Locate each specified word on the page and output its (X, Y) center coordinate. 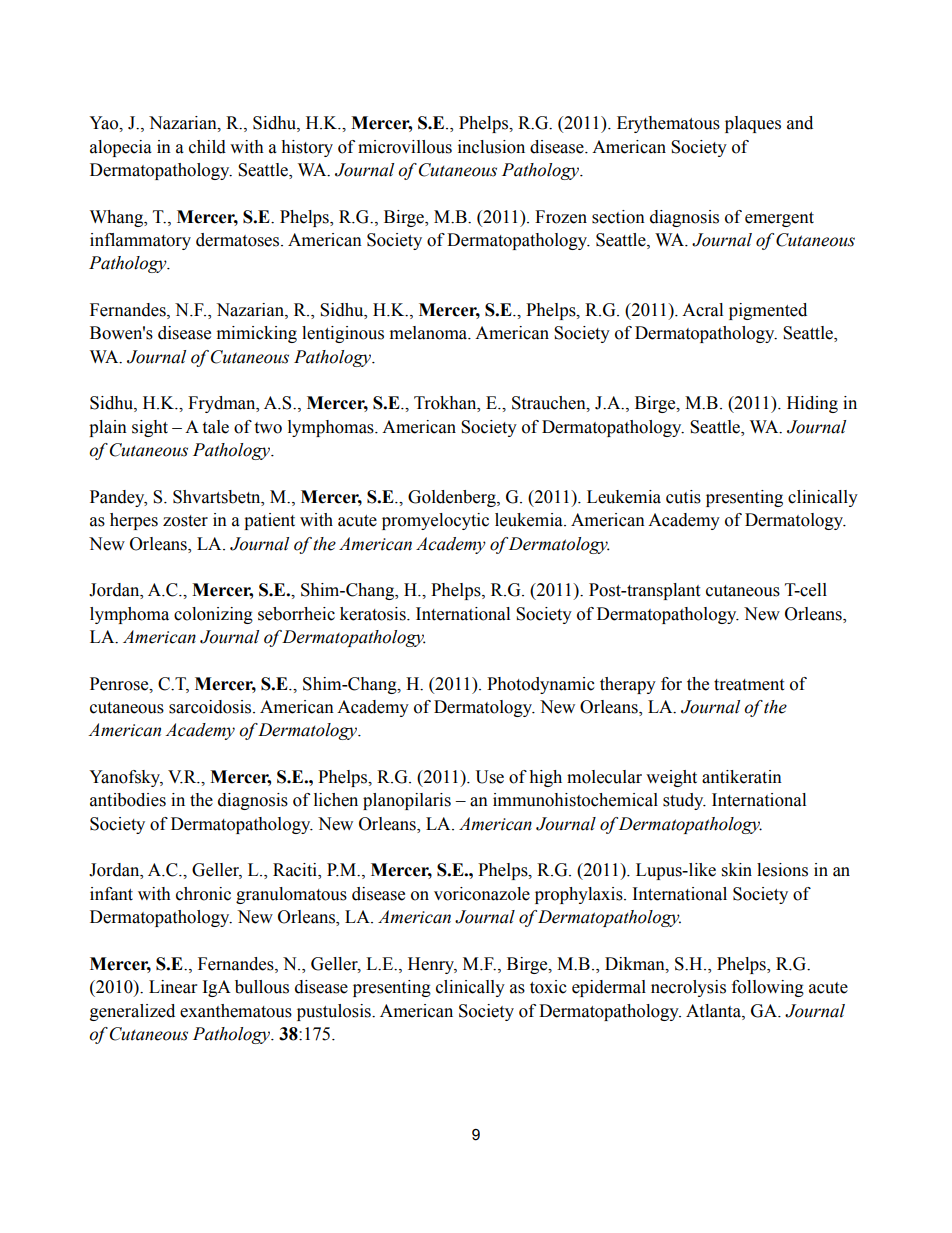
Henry (432, 965)
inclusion (491, 147)
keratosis (374, 614)
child (207, 147)
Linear (173, 987)
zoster (185, 521)
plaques (753, 124)
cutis (683, 497)
